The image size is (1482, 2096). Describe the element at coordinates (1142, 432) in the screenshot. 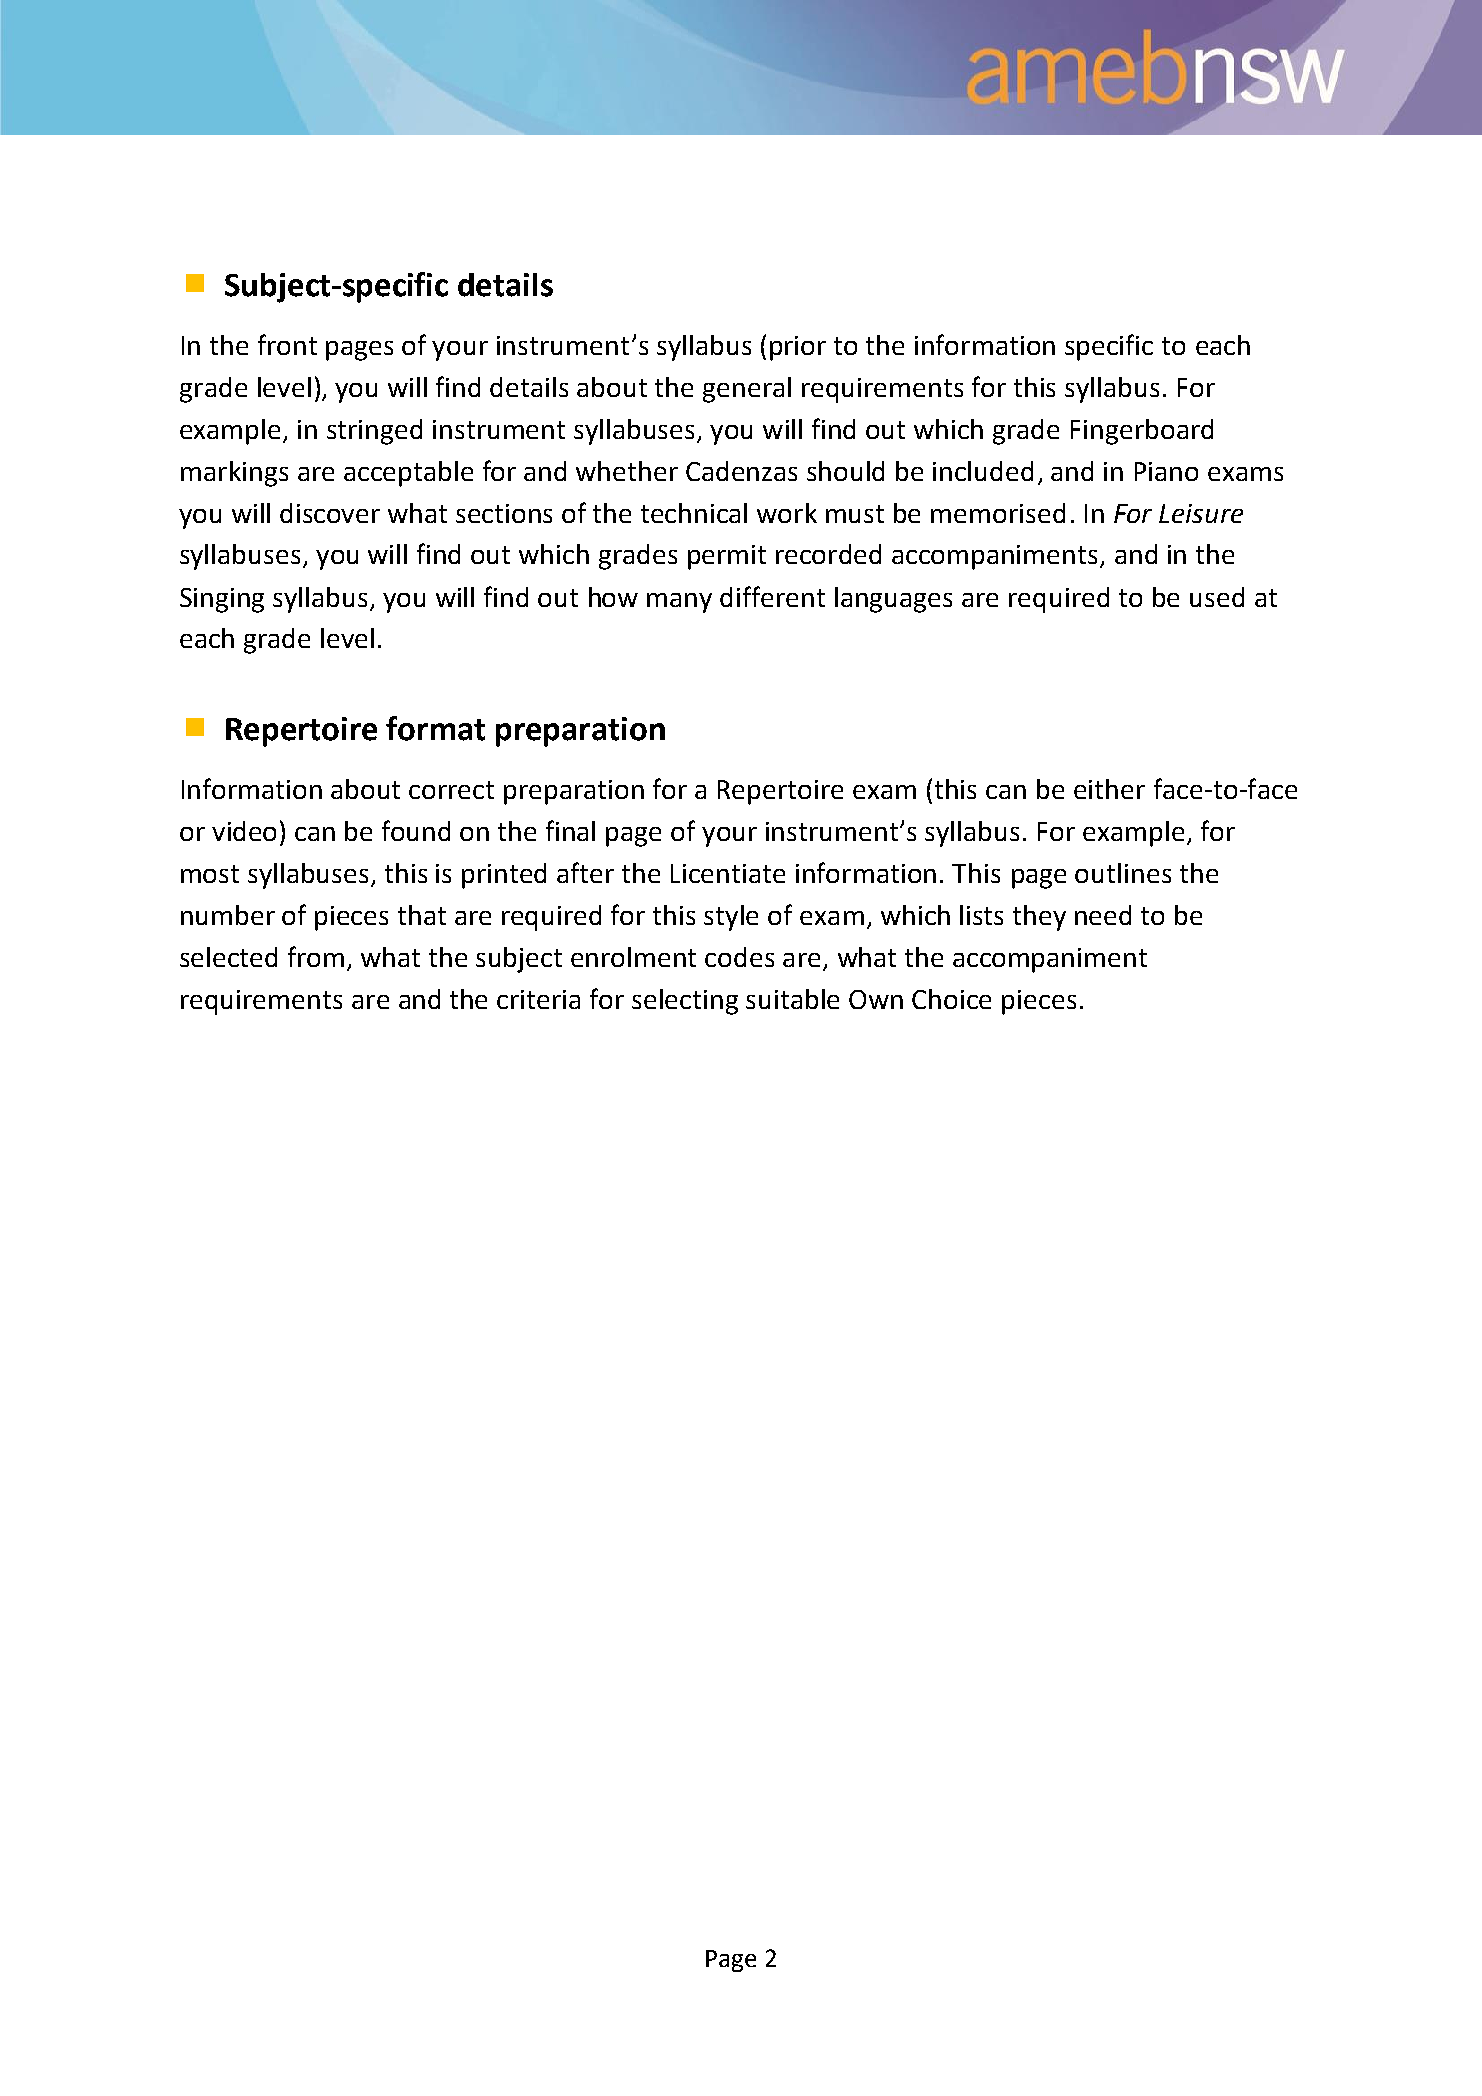

I see `Fingerboard` at that location.
